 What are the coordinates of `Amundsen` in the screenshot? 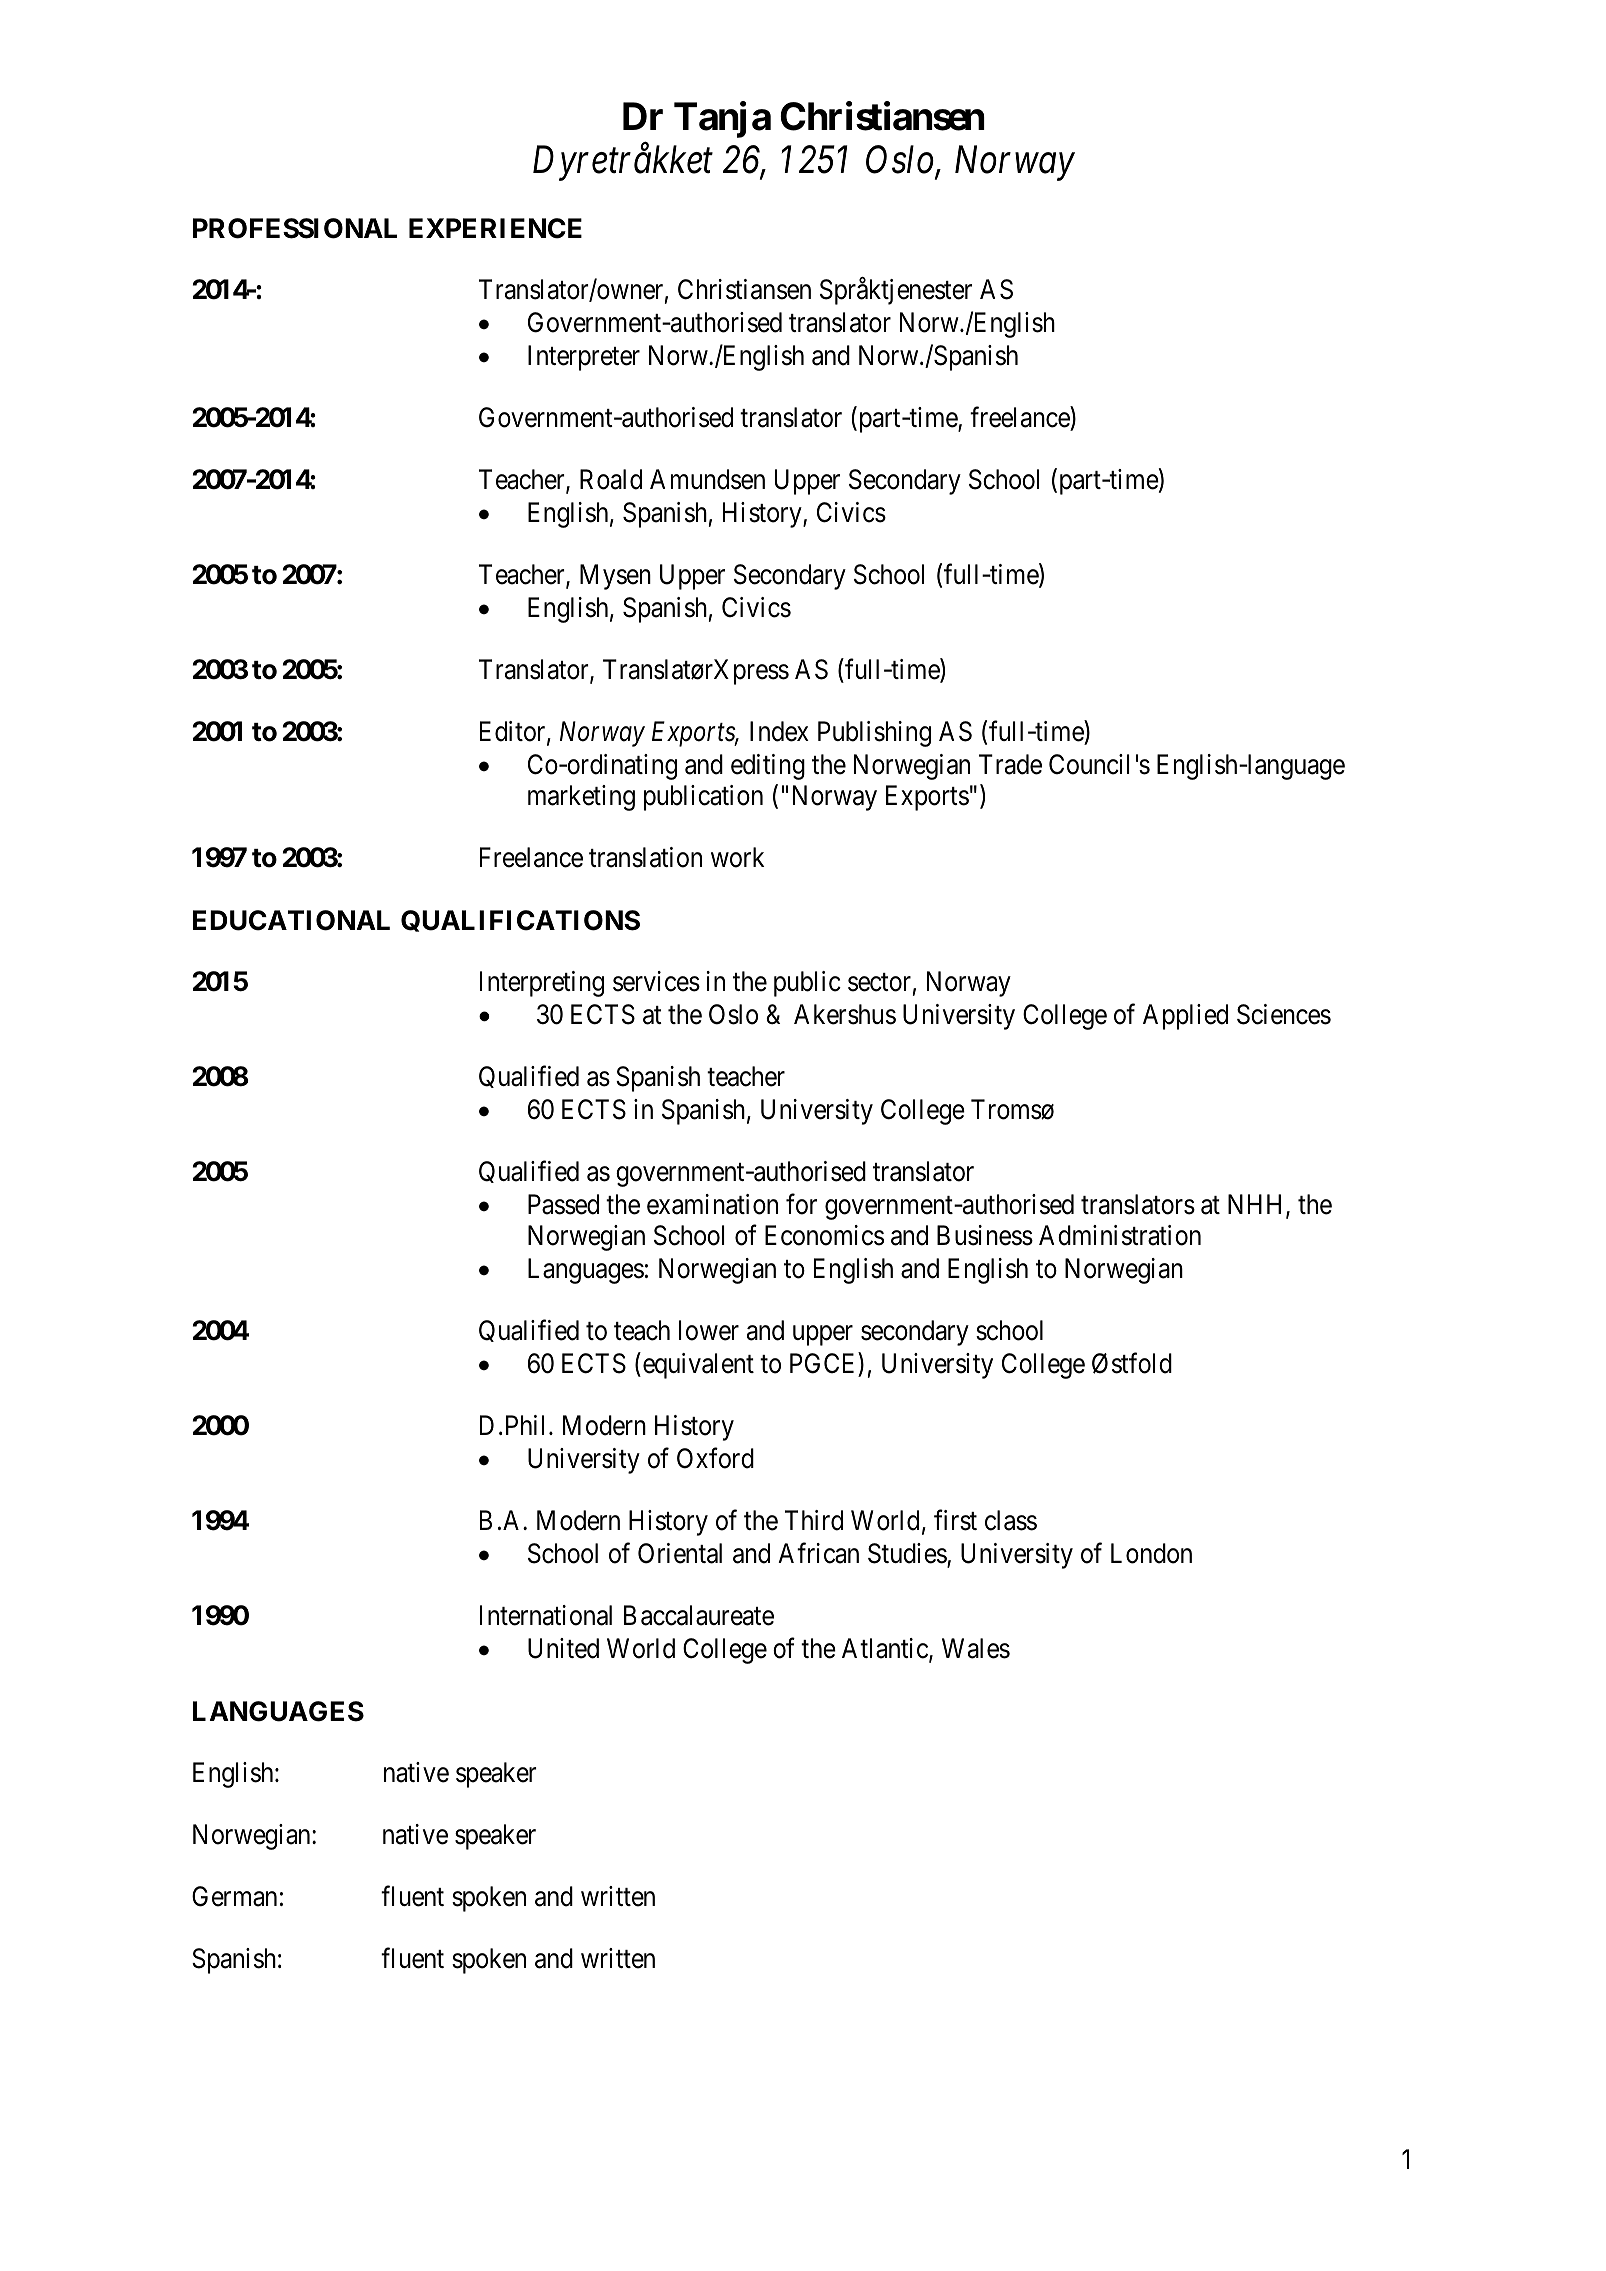 It's located at (707, 479).
